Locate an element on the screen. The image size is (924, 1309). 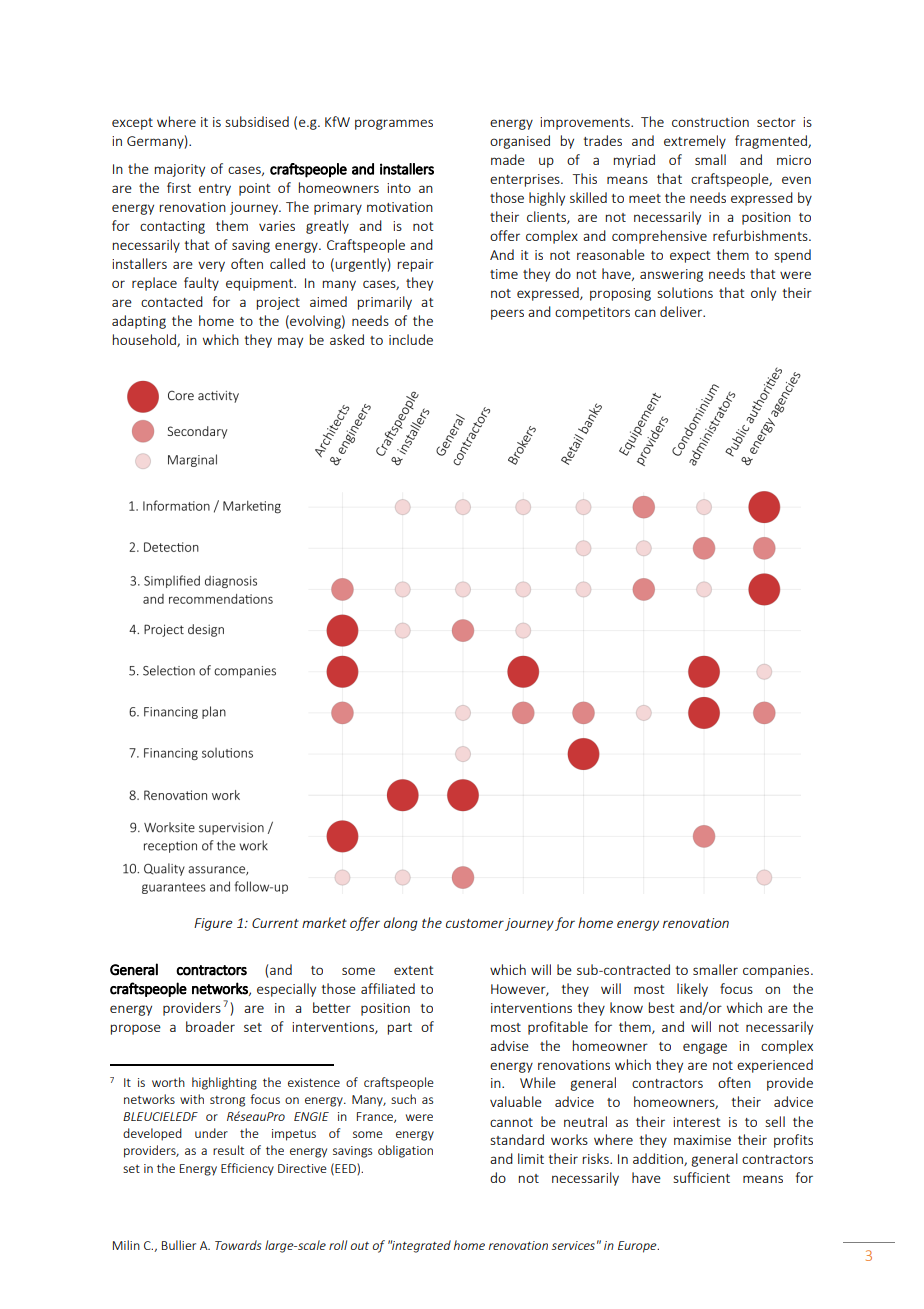
household is located at coordinates (145, 340).
